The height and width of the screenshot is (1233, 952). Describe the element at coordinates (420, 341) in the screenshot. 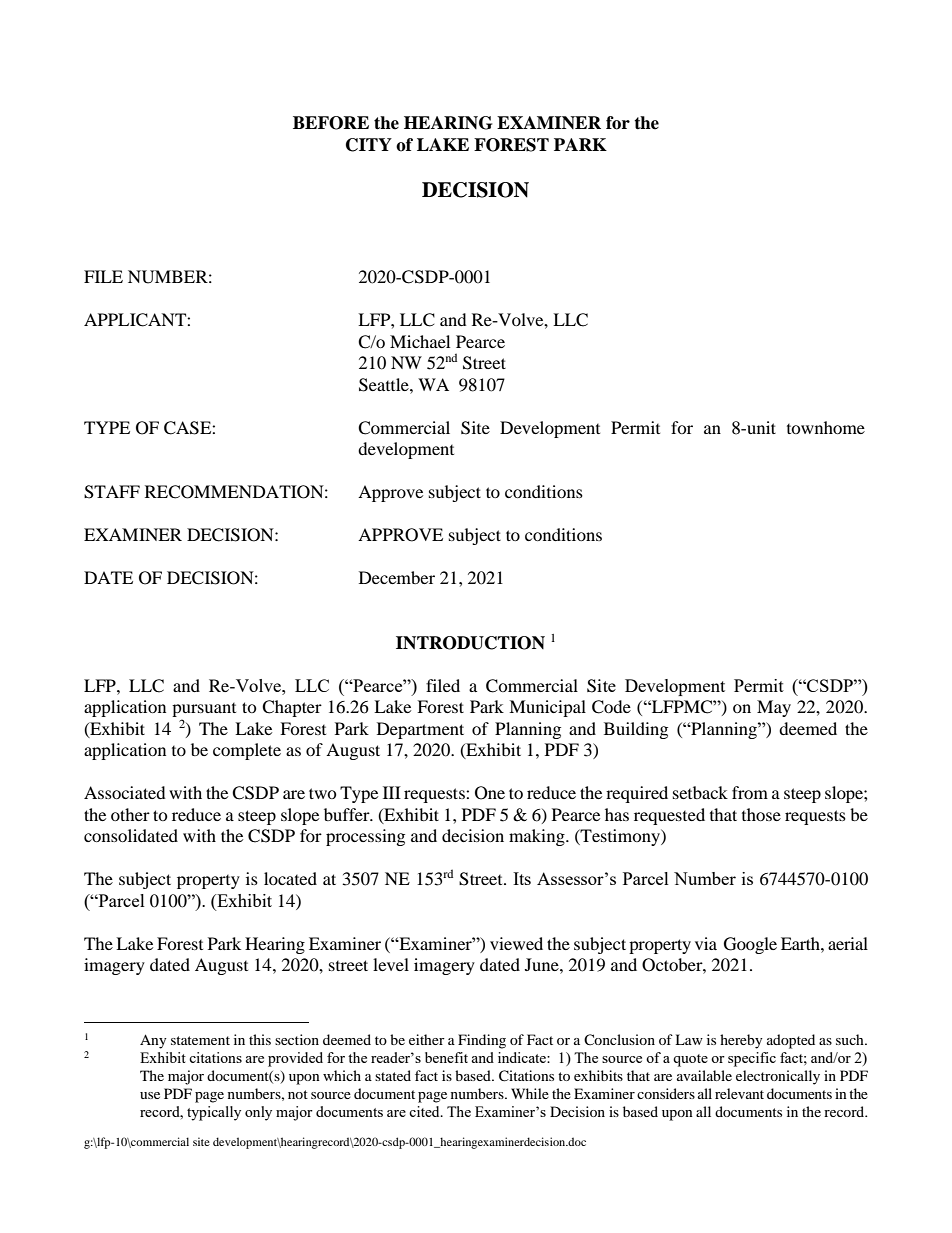

I see `Michael` at that location.
